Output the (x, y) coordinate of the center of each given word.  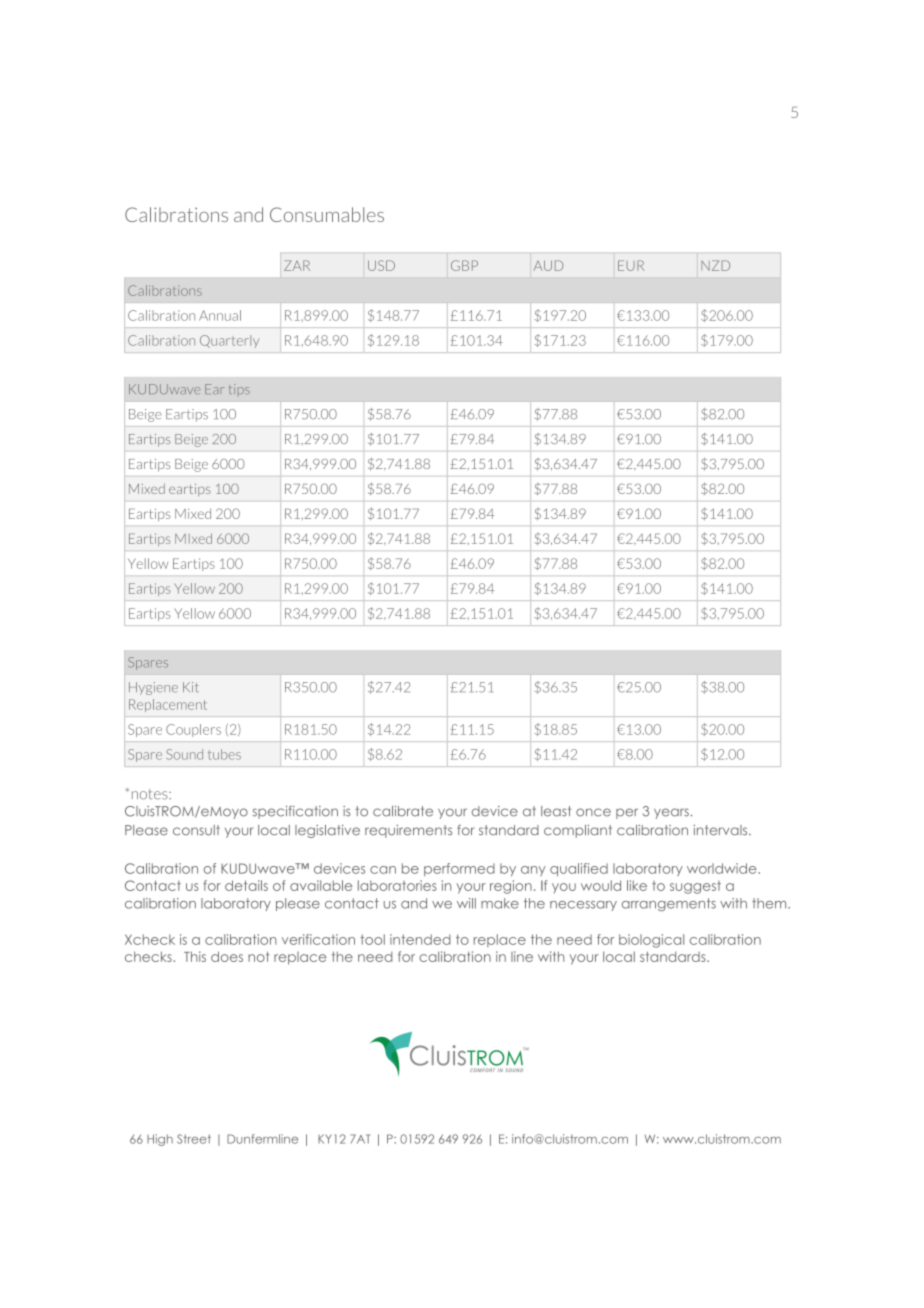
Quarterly (229, 341)
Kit (191, 687)
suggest (695, 887)
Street (194, 1139)
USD (381, 265)
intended (420, 939)
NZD (715, 265)
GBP (464, 265)
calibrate (403, 811)
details (246, 885)
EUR (631, 265)
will (466, 903)
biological (651, 941)
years (671, 813)
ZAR (297, 265)
